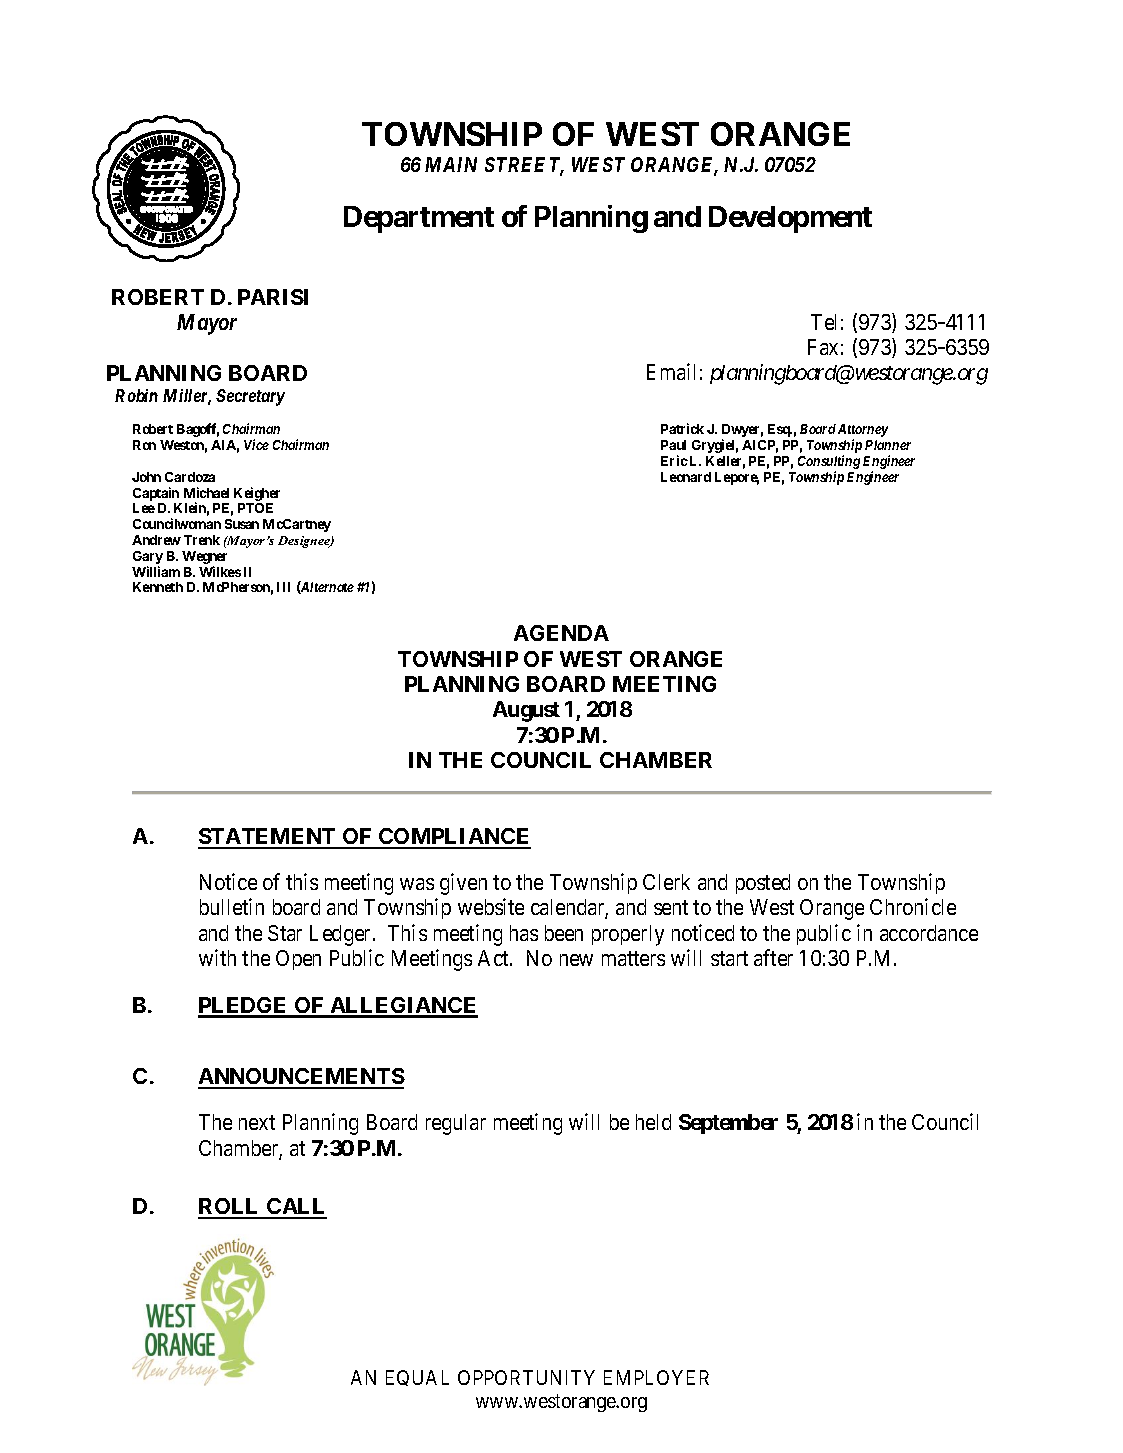 Image resolution: width=1123 pixels, height=1453 pixels. What do you see at coordinates (232, 906) in the document?
I see `bulletin` at bounding box center [232, 906].
